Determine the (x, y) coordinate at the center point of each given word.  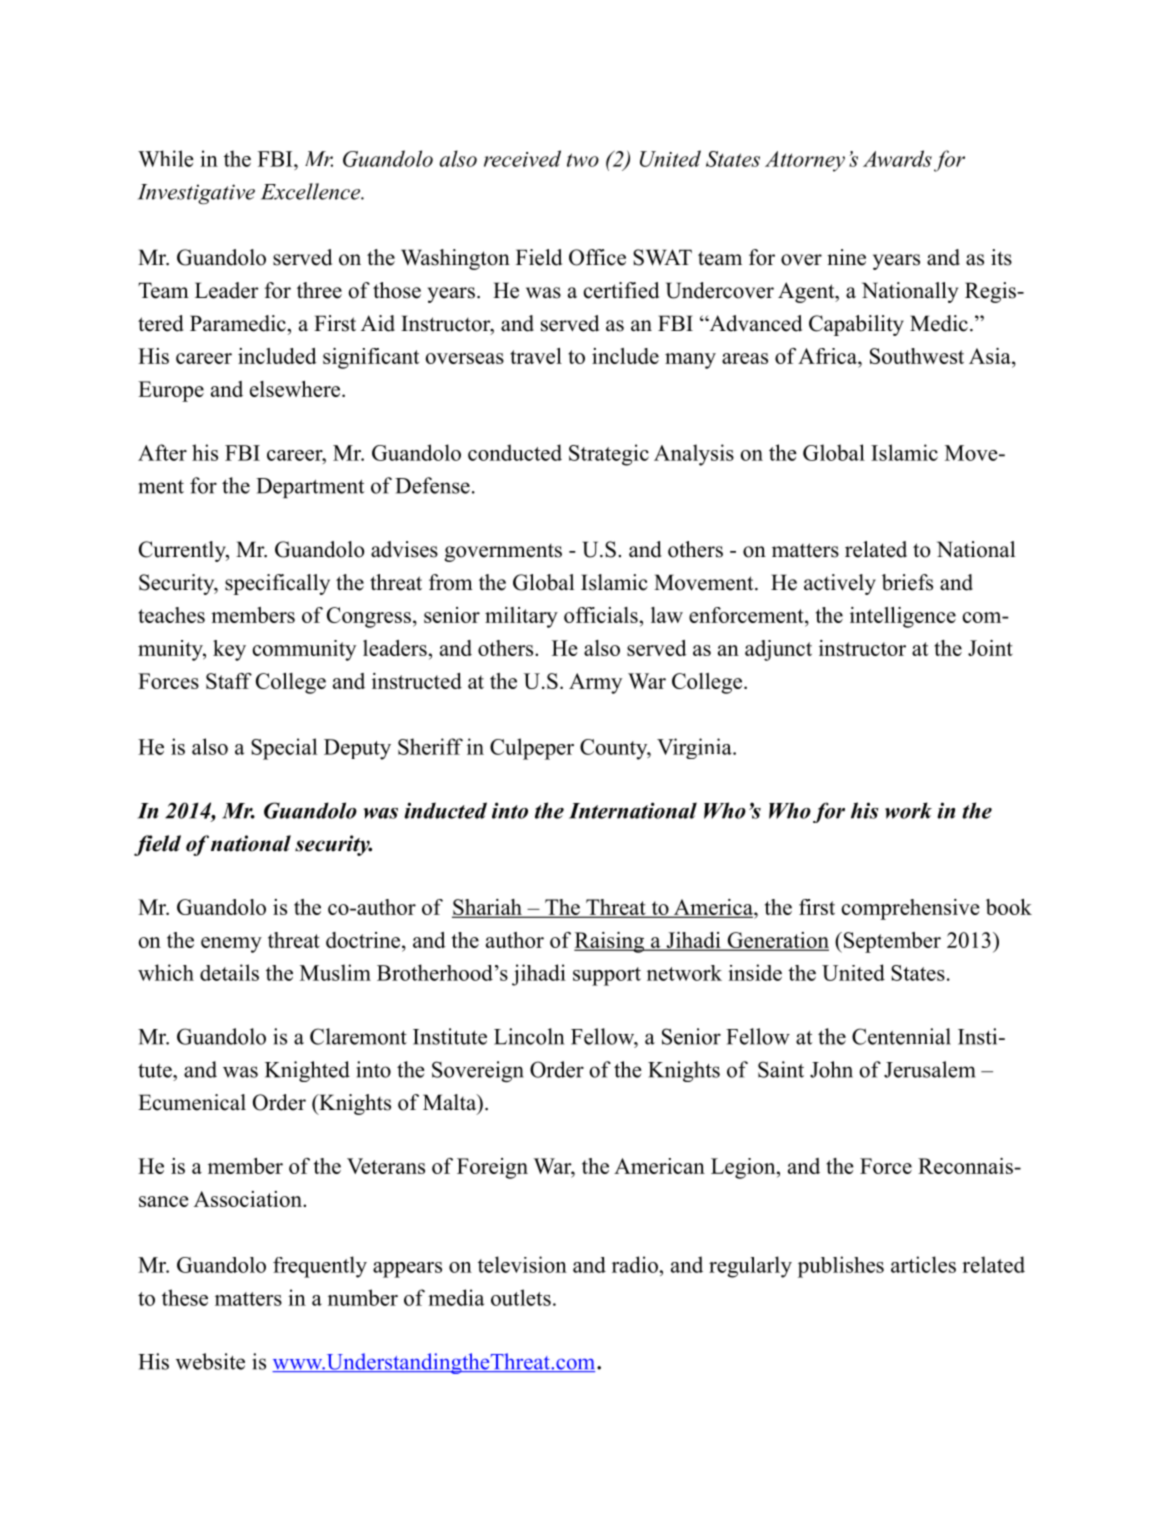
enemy (231, 945)
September (891, 942)
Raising (610, 942)
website (210, 1361)
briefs (907, 582)
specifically (277, 584)
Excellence (312, 191)
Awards (897, 158)
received (522, 158)
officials (601, 615)
